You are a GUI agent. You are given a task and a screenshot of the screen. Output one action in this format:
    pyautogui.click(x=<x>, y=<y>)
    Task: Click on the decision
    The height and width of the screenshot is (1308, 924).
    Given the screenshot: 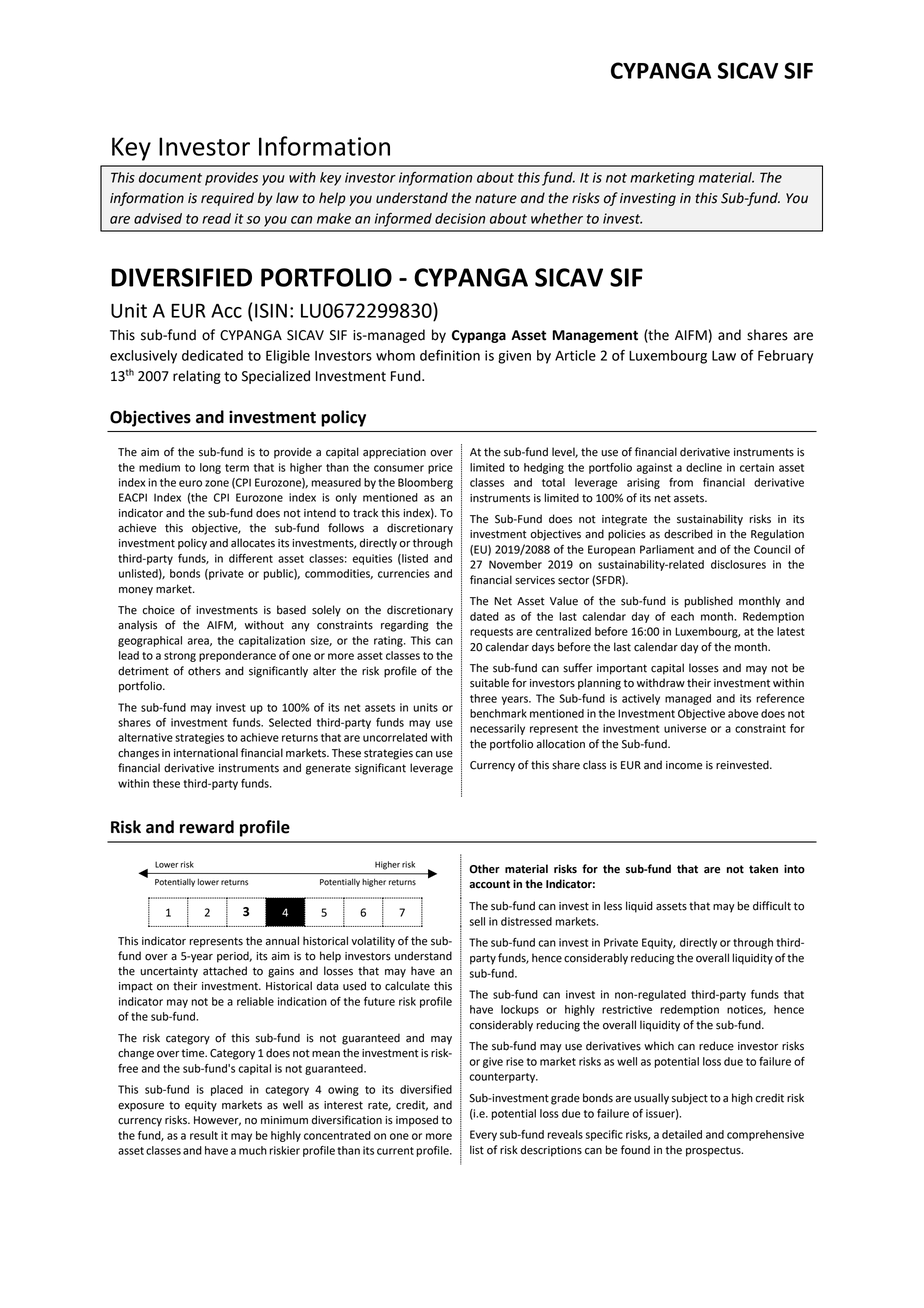 What is the action you would take?
    pyautogui.click(x=460, y=218)
